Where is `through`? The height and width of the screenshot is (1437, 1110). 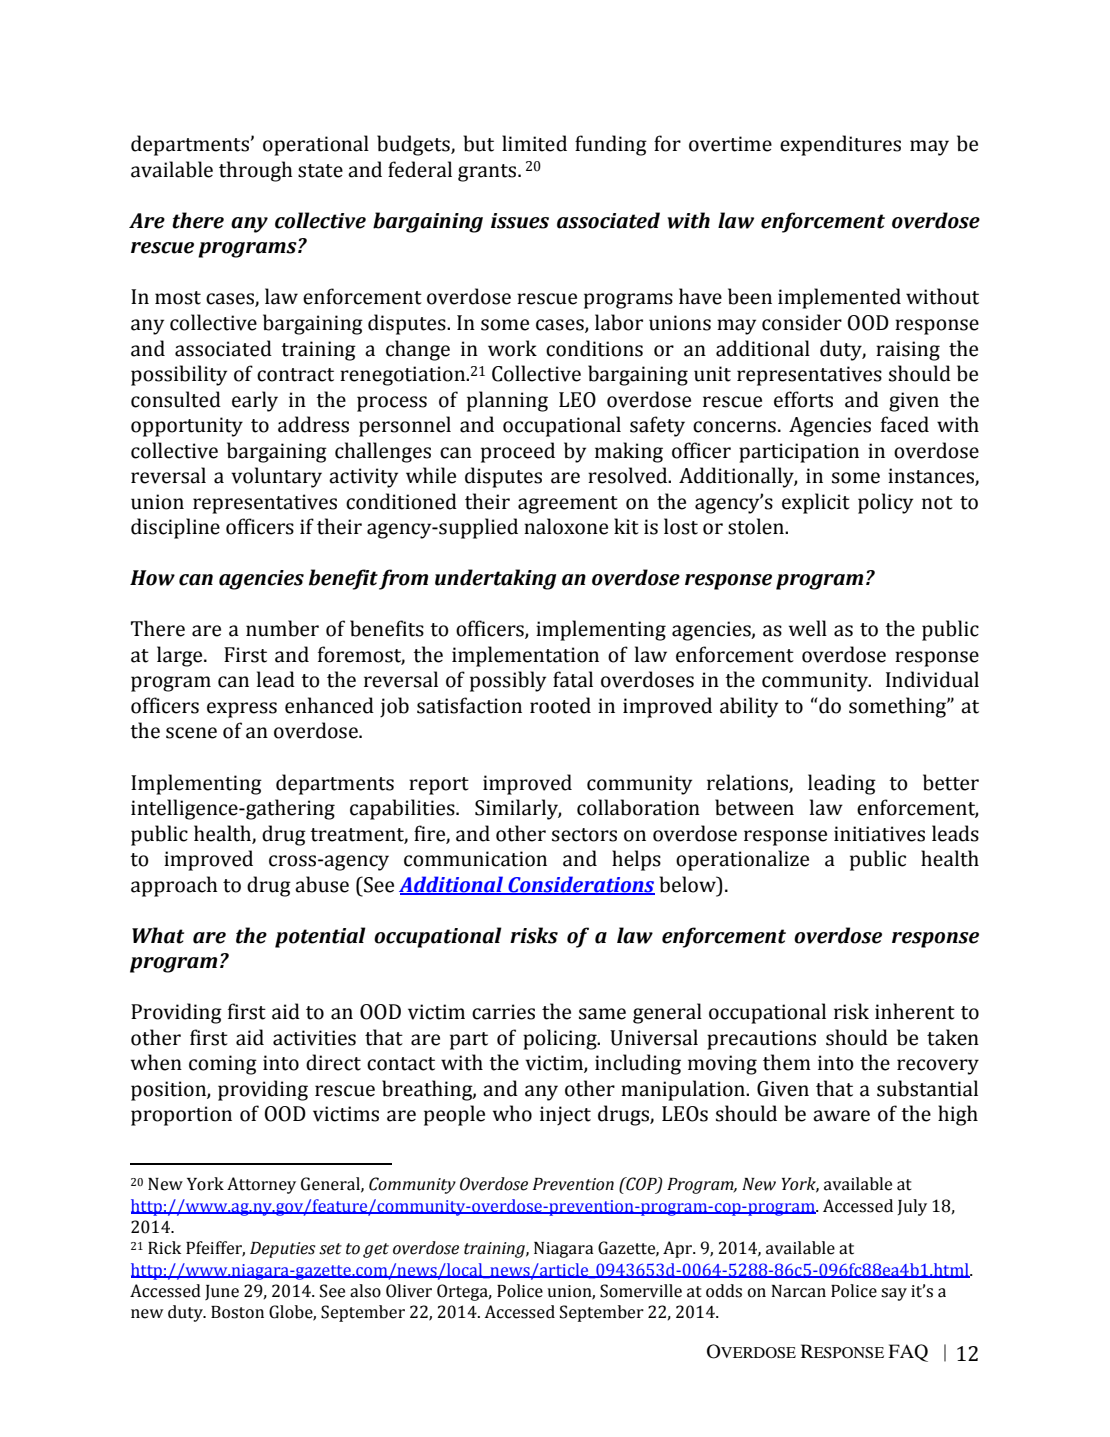
through is located at coordinates (256, 171).
